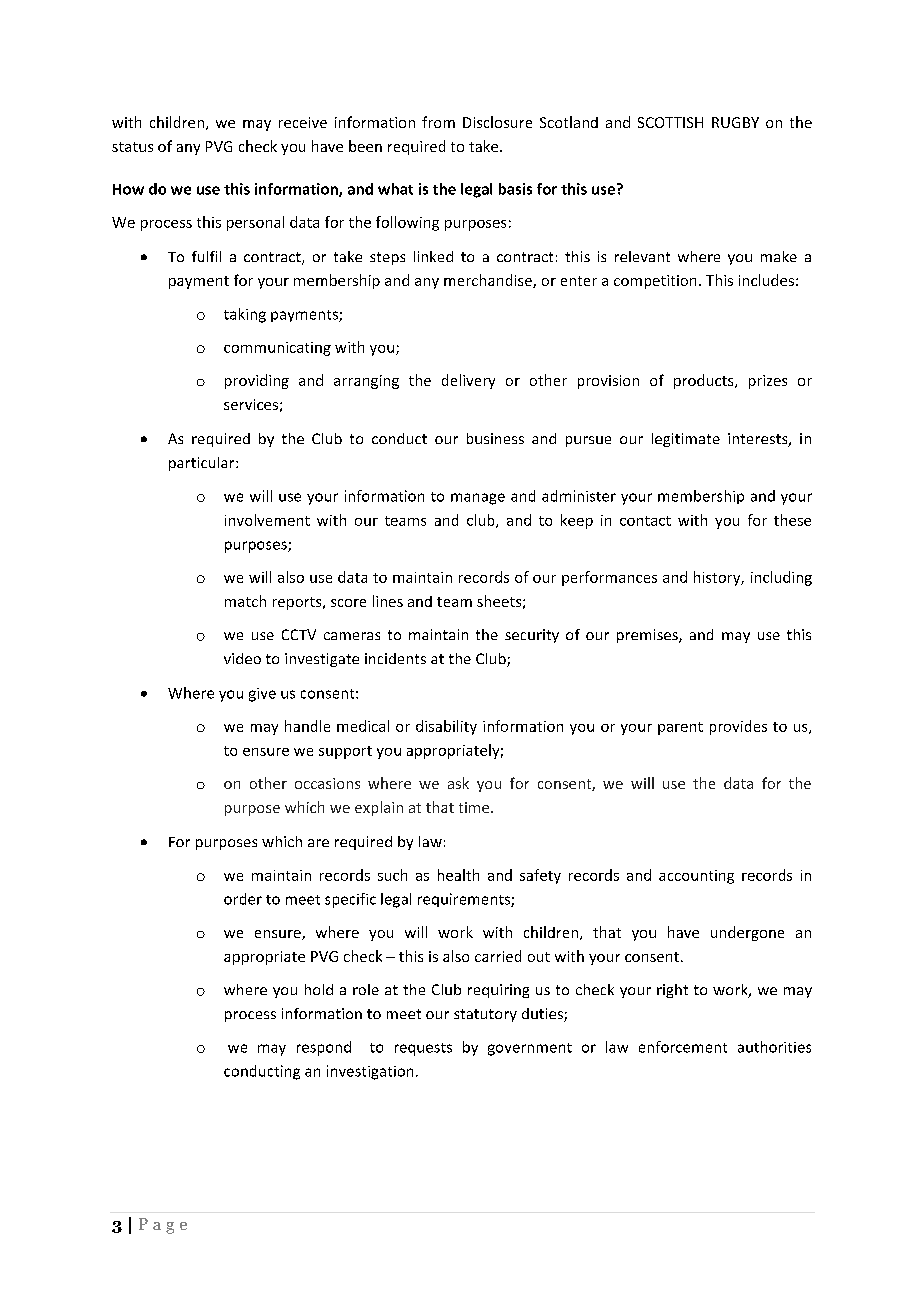 This screenshot has width=924, height=1308. I want to click on accounting, so click(696, 877).
